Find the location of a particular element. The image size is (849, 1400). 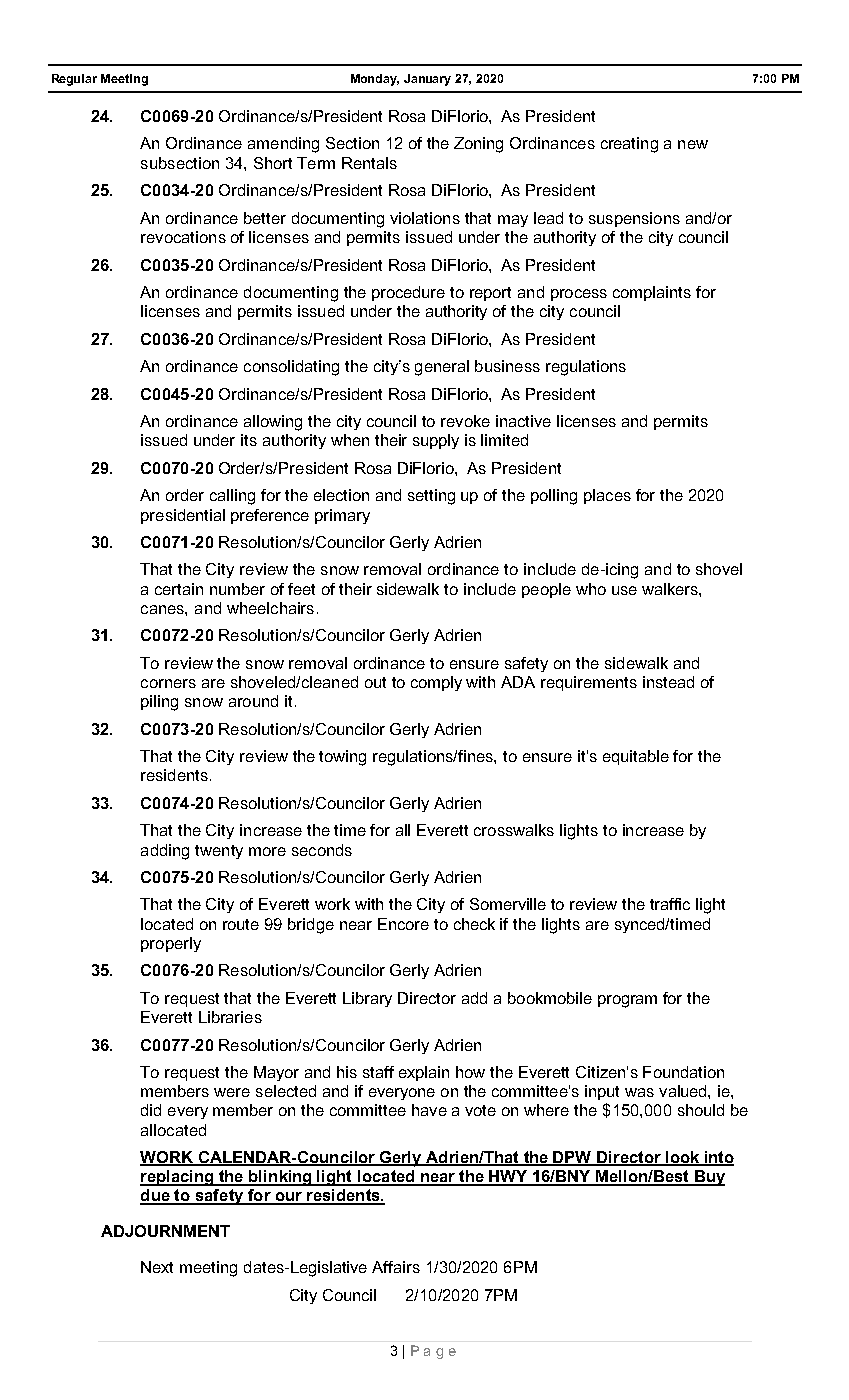

Monday is located at coordinates (375, 80).
